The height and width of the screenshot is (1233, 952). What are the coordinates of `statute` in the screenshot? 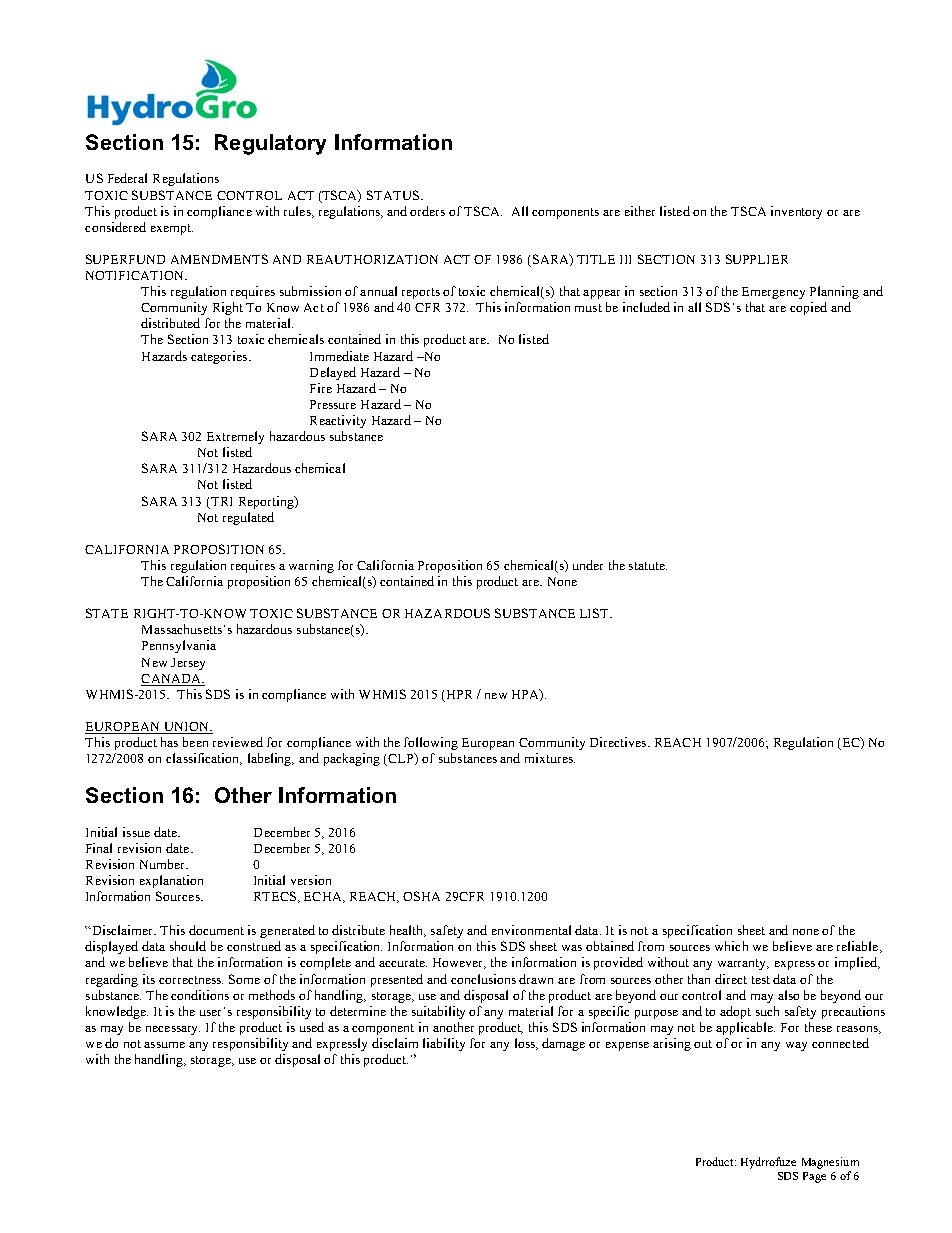 It's located at (648, 566).
